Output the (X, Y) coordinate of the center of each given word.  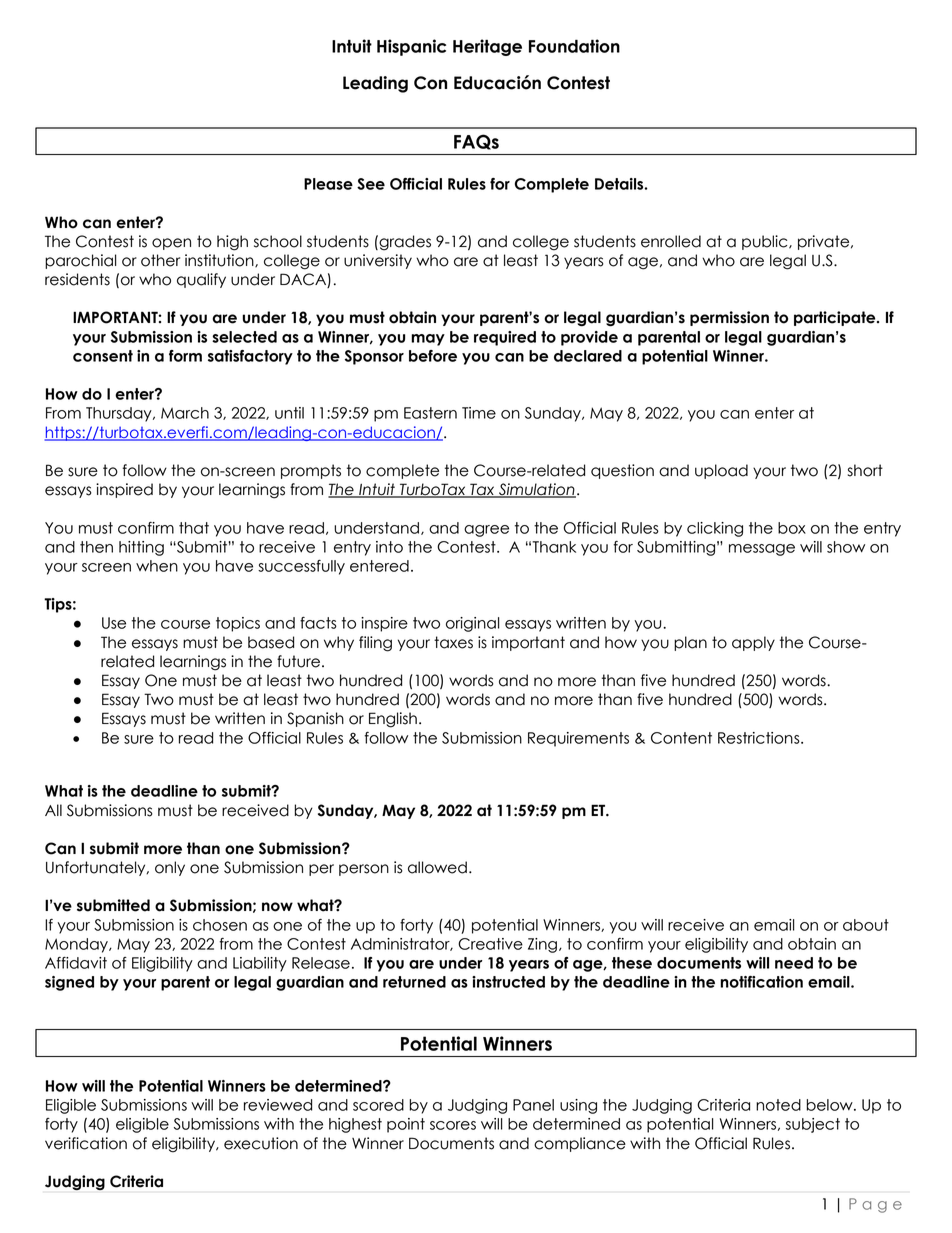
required (505, 338)
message (762, 550)
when (157, 566)
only (170, 868)
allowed (437, 867)
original (473, 624)
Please (328, 184)
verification (86, 1143)
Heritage (487, 47)
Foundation (574, 46)
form (185, 356)
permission (729, 318)
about (866, 925)
